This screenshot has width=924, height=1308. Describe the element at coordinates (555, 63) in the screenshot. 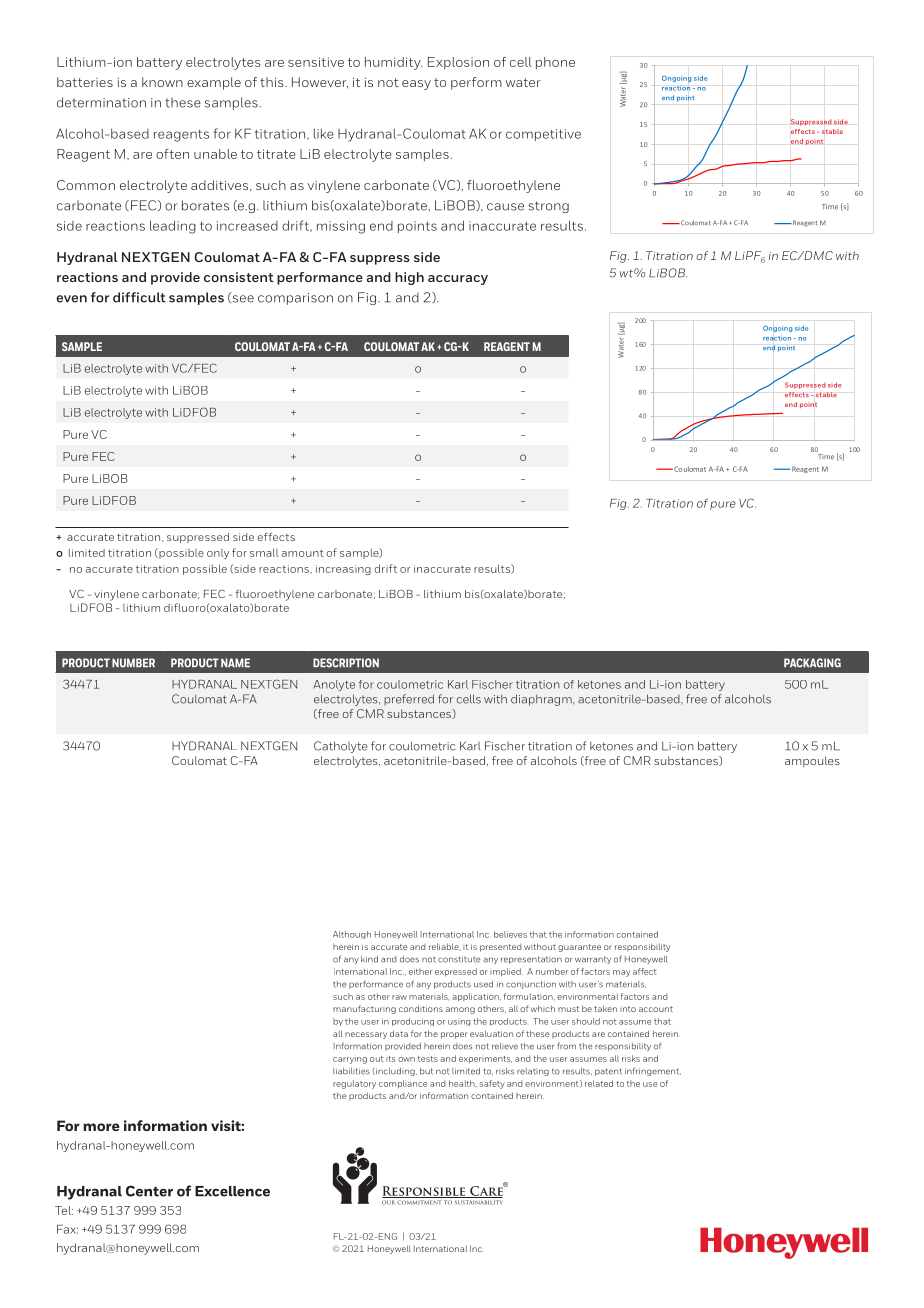

I see `phone` at that location.
